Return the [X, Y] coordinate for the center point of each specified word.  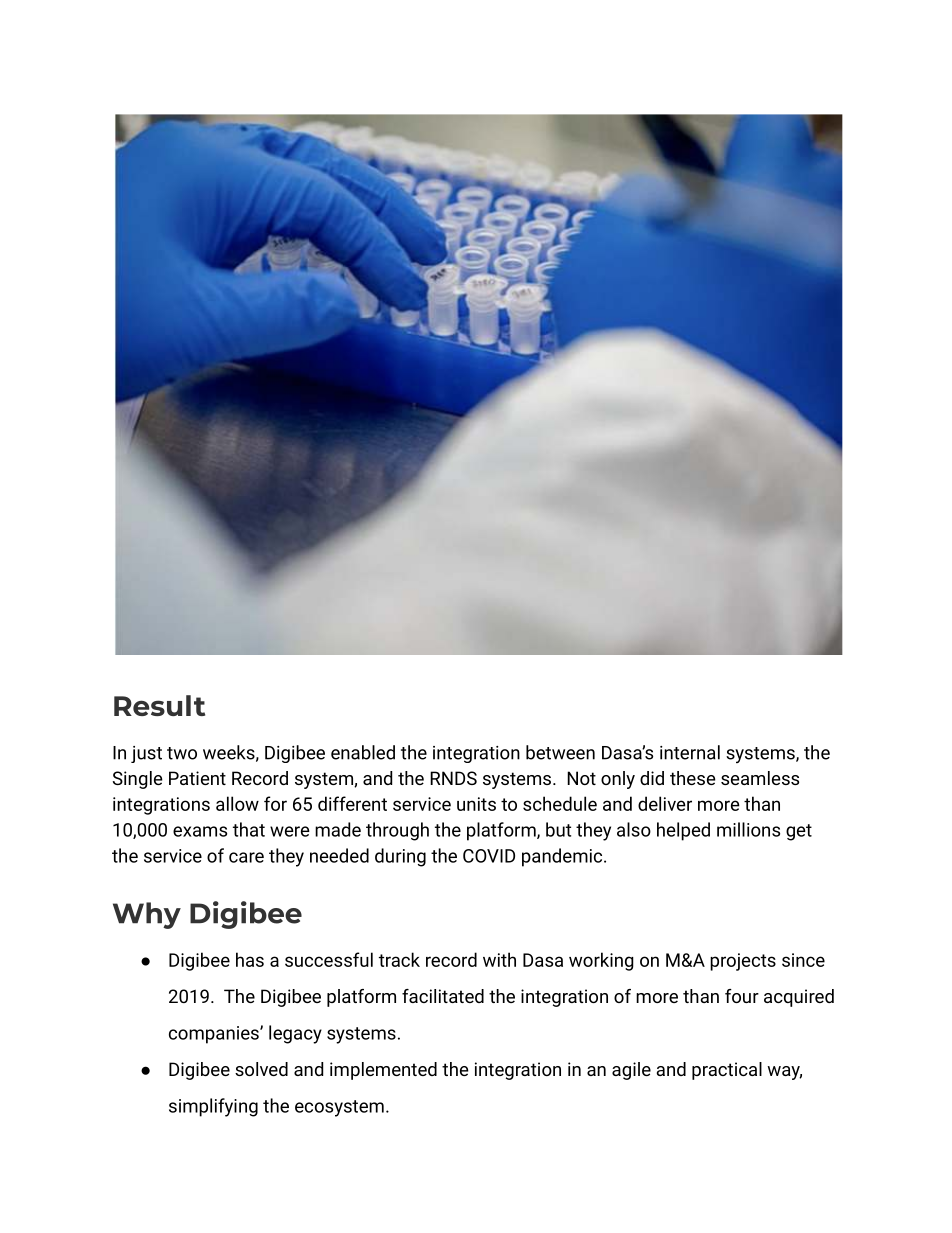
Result [159, 705]
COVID [489, 856]
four [742, 996]
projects [743, 962]
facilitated [443, 996]
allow [237, 803]
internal [690, 752]
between [560, 752]
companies [215, 1035]
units [476, 804]
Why [147, 915]
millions [748, 829]
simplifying [213, 1107]
